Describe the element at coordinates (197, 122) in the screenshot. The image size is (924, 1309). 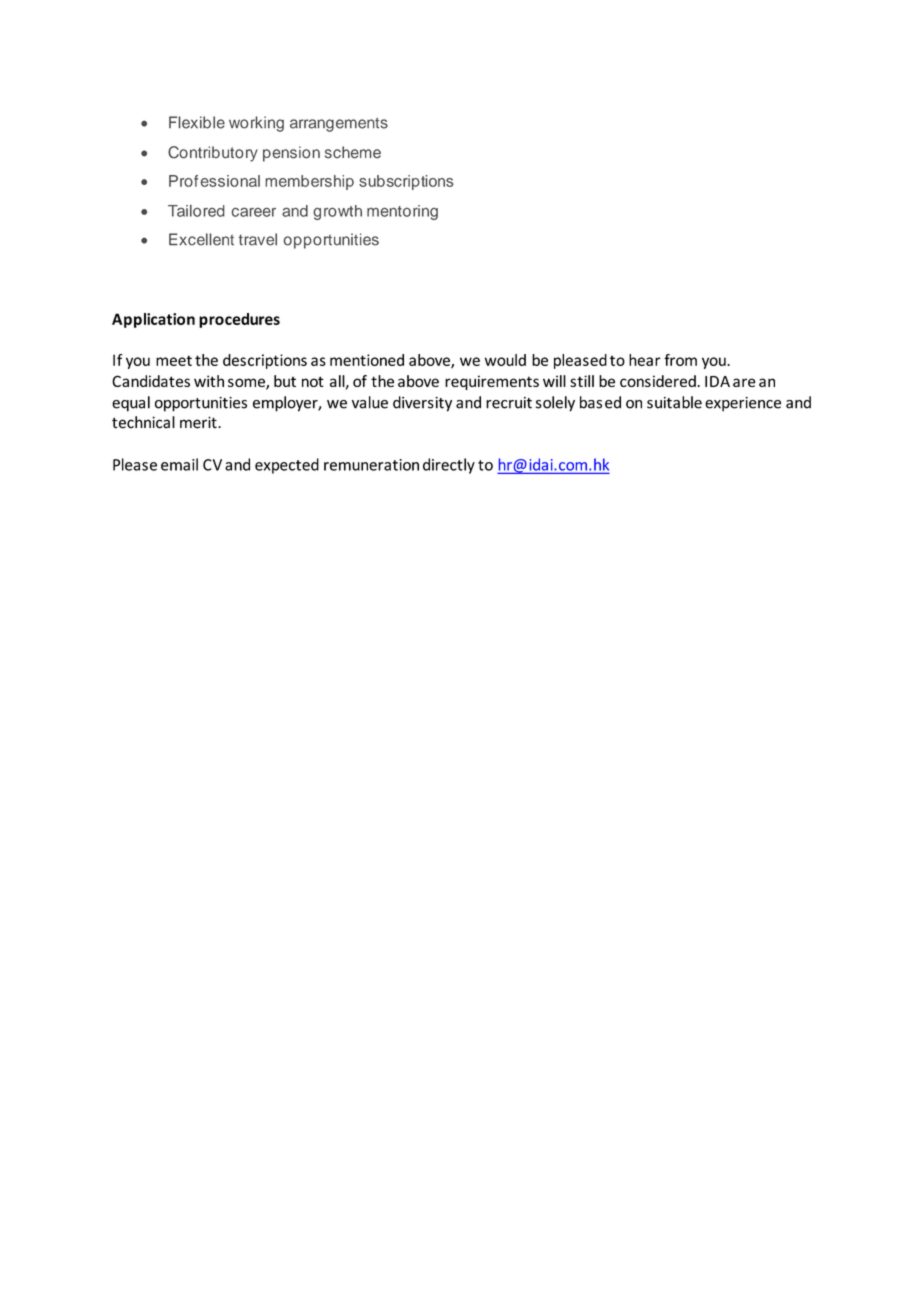
I see `Flexible` at that location.
